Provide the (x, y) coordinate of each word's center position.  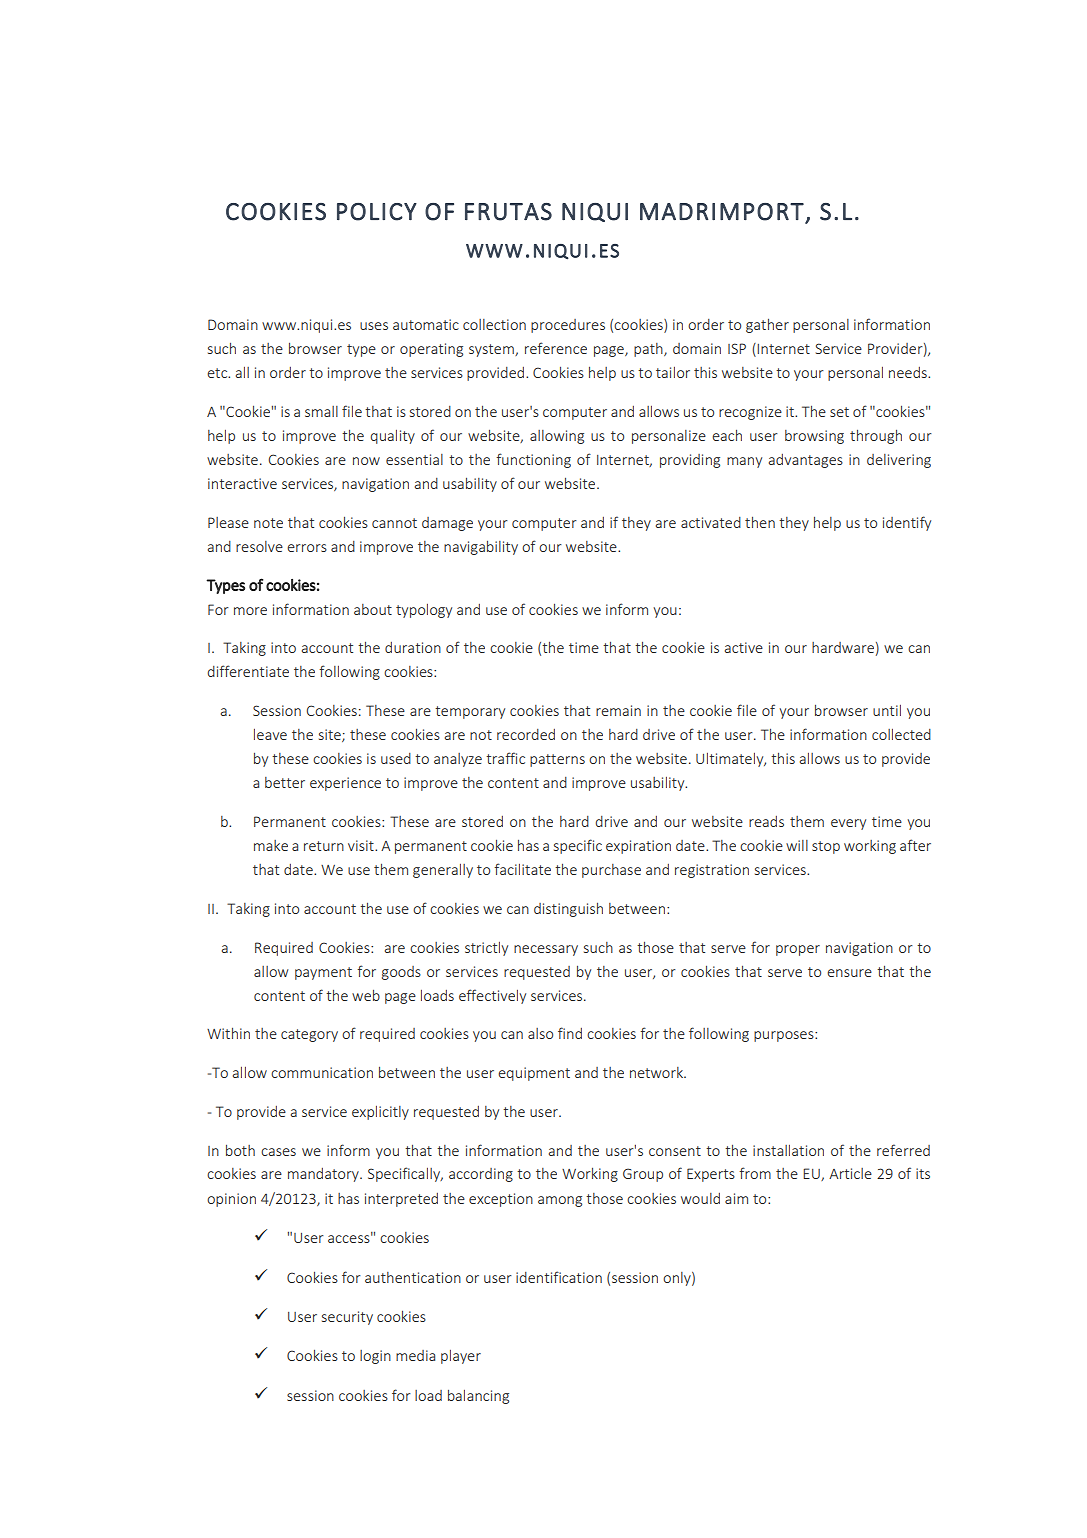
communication (322, 1072)
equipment (534, 1074)
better (285, 782)
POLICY (377, 212)
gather (767, 325)
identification (559, 1277)
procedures (568, 326)
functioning (533, 460)
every (848, 824)
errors (307, 548)
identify (907, 523)
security (347, 1318)
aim (736, 1198)
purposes (785, 1036)
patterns (557, 760)
